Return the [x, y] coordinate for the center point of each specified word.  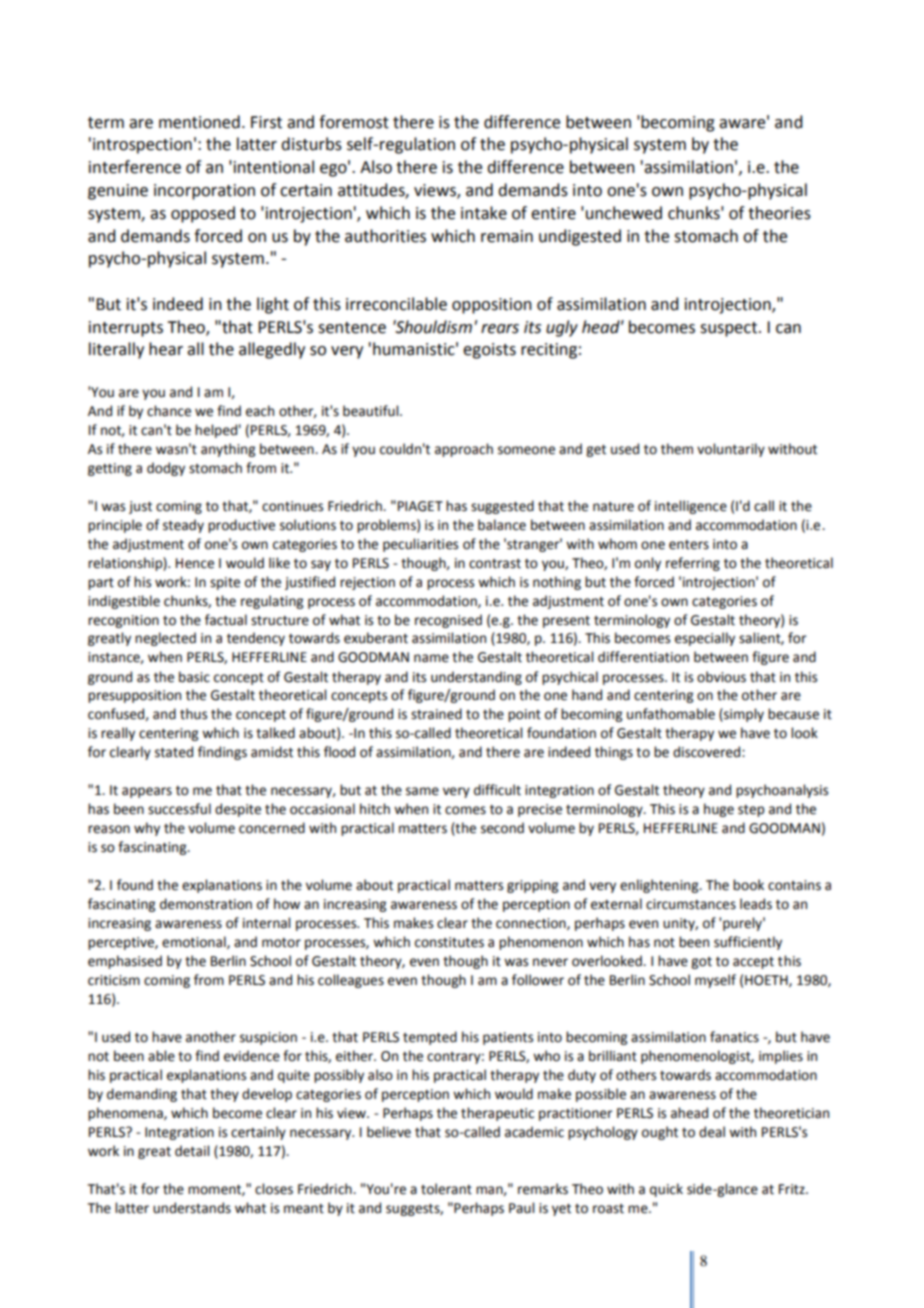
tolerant [446, 1189]
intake [484, 213]
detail [192, 1151]
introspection [142, 146]
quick [666, 1190]
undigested [580, 237]
